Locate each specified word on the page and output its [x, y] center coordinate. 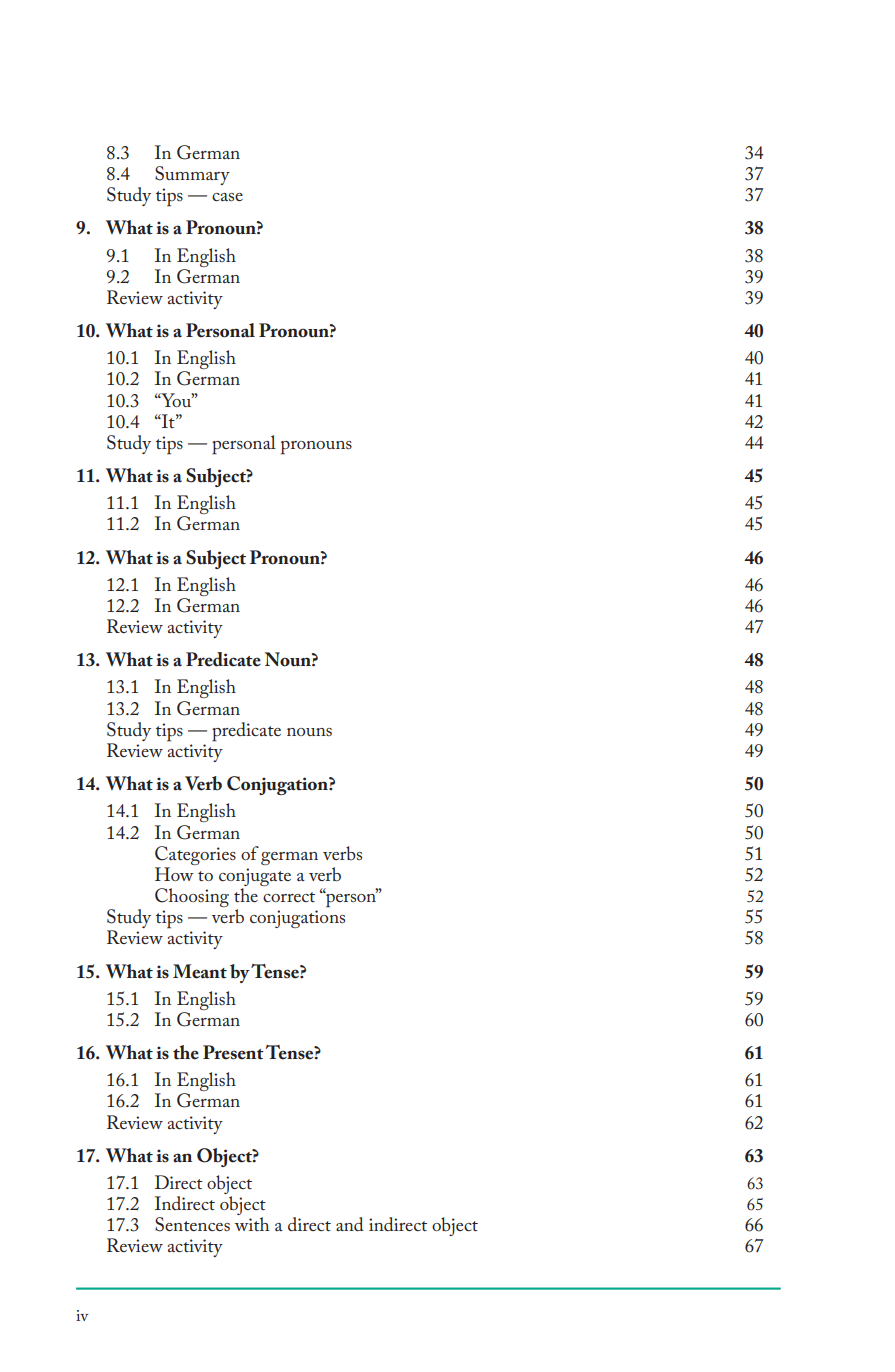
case [227, 197]
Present [233, 1052]
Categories [195, 855]
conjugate [255, 878]
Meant [200, 971]
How [174, 874]
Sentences [192, 1224]
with [251, 1224]
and [350, 1224]
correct [289, 897]
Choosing [192, 897]
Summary [192, 175]
